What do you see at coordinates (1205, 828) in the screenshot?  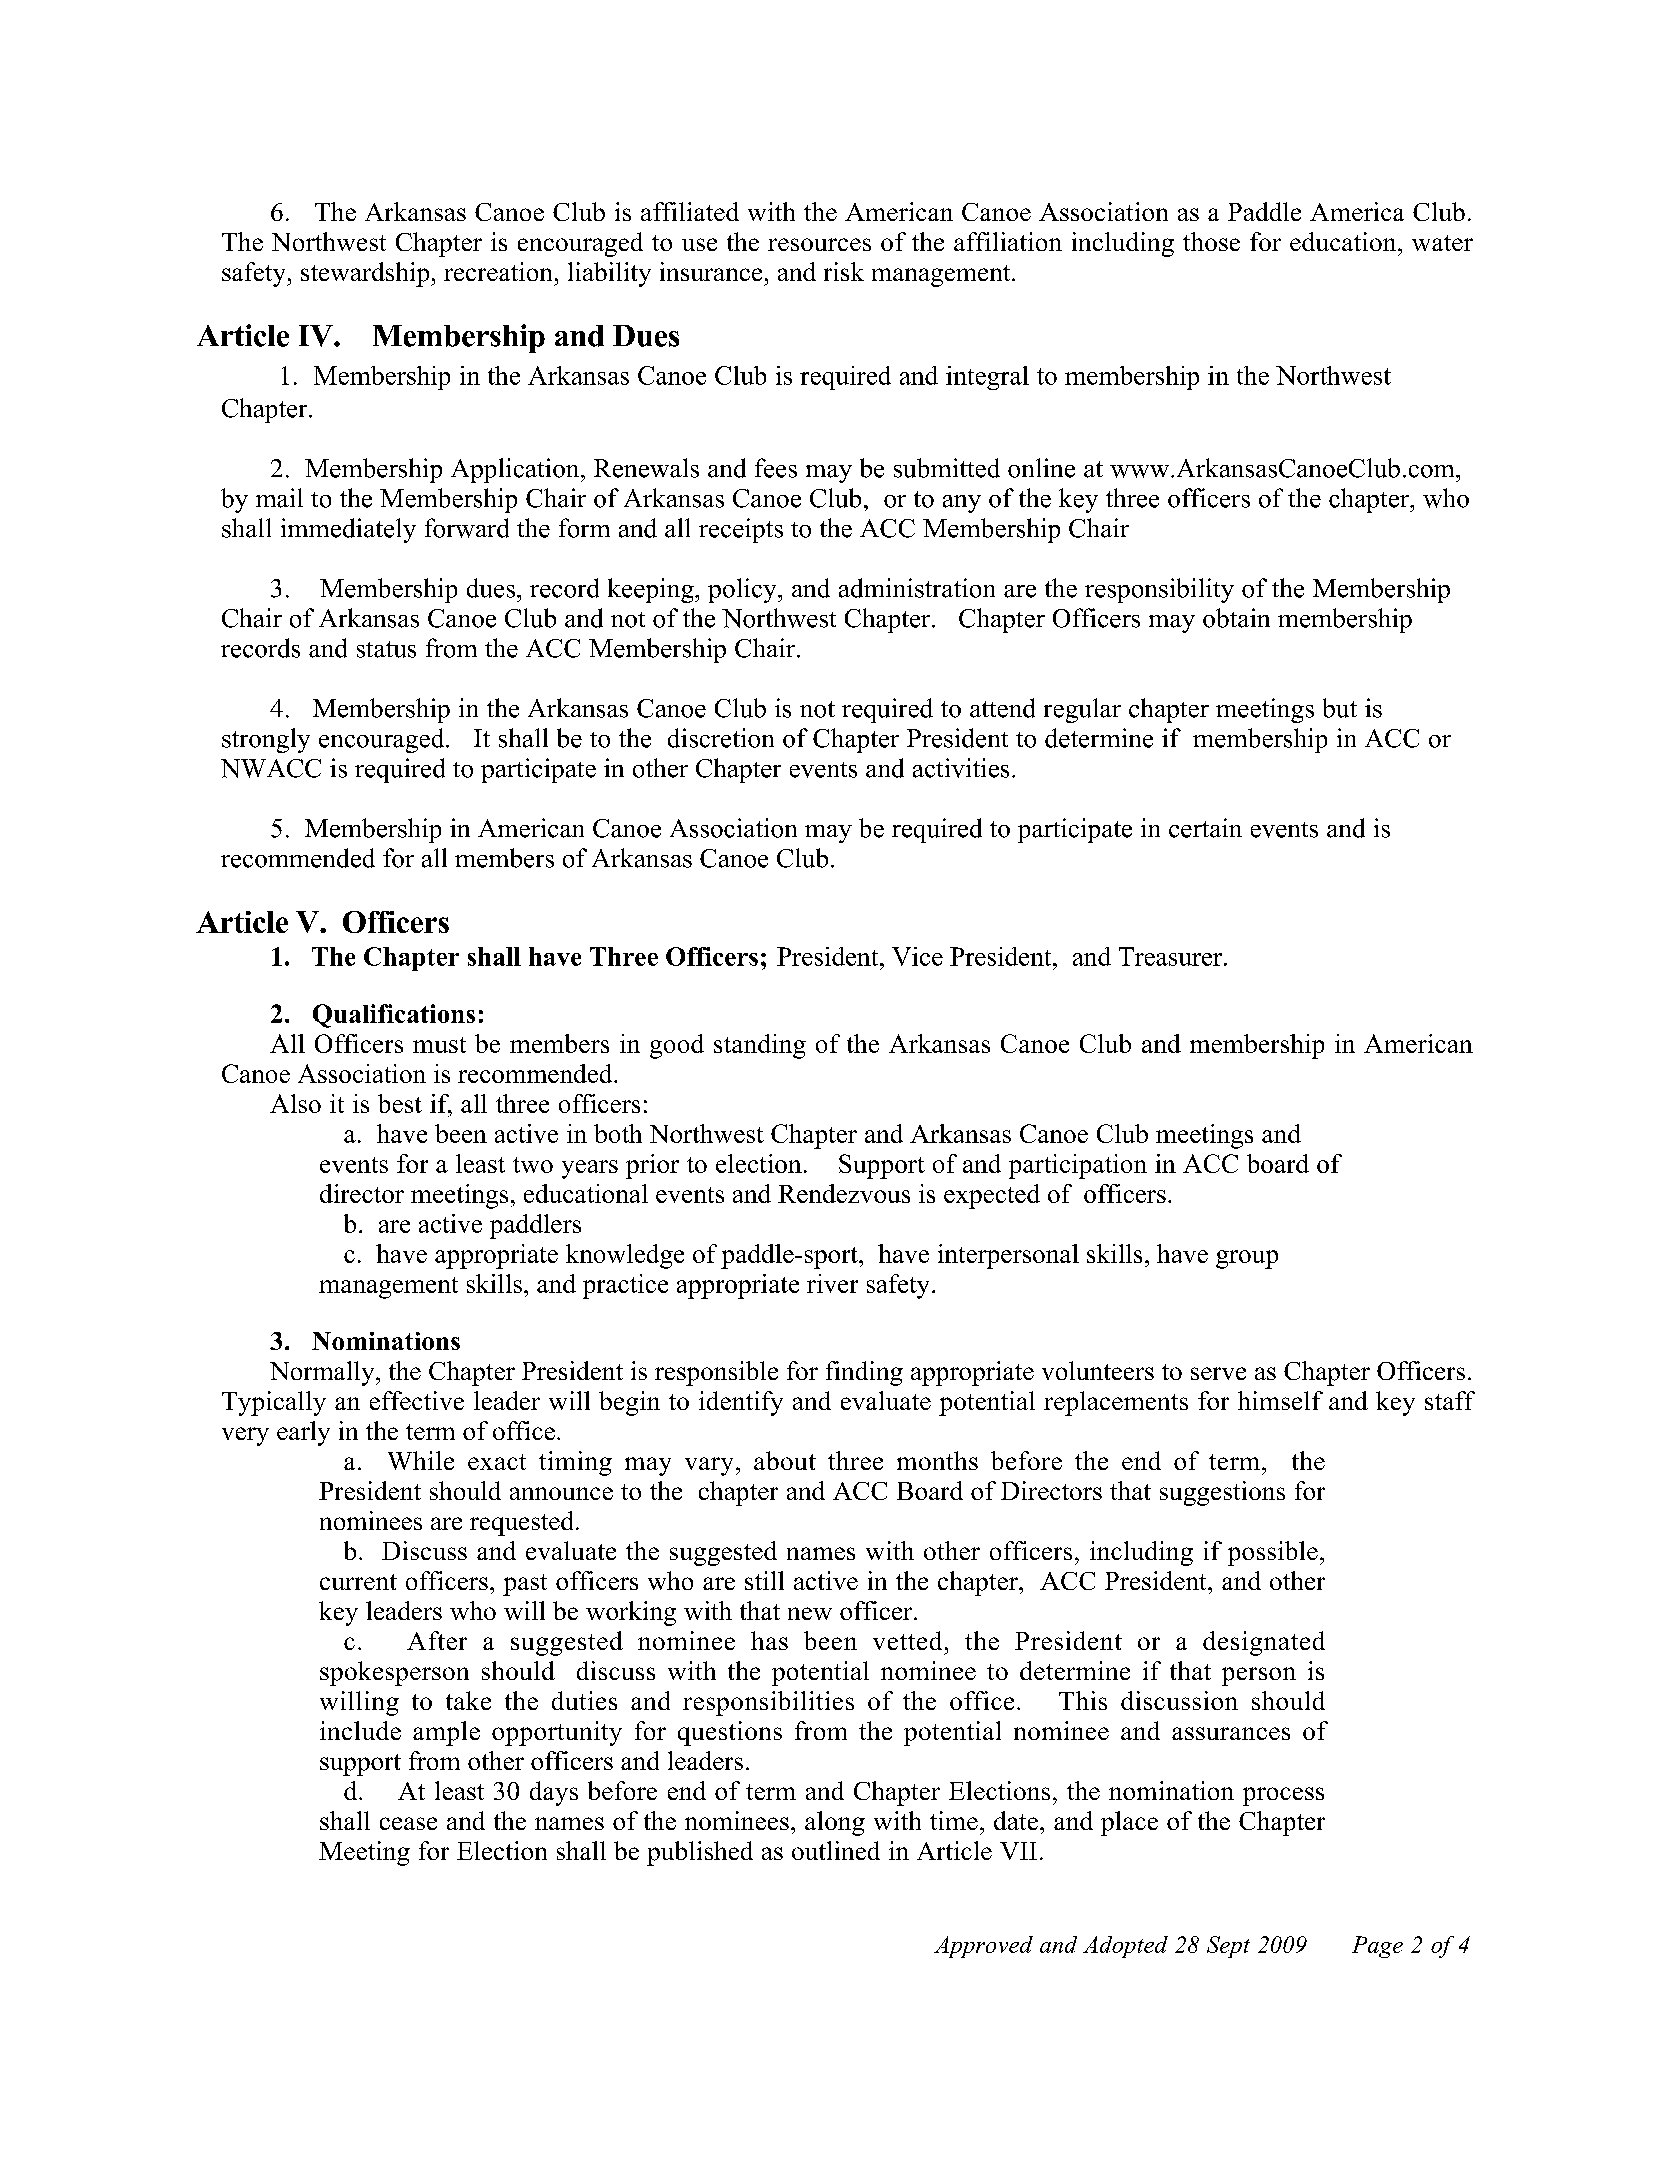 I see `certain` at bounding box center [1205, 828].
